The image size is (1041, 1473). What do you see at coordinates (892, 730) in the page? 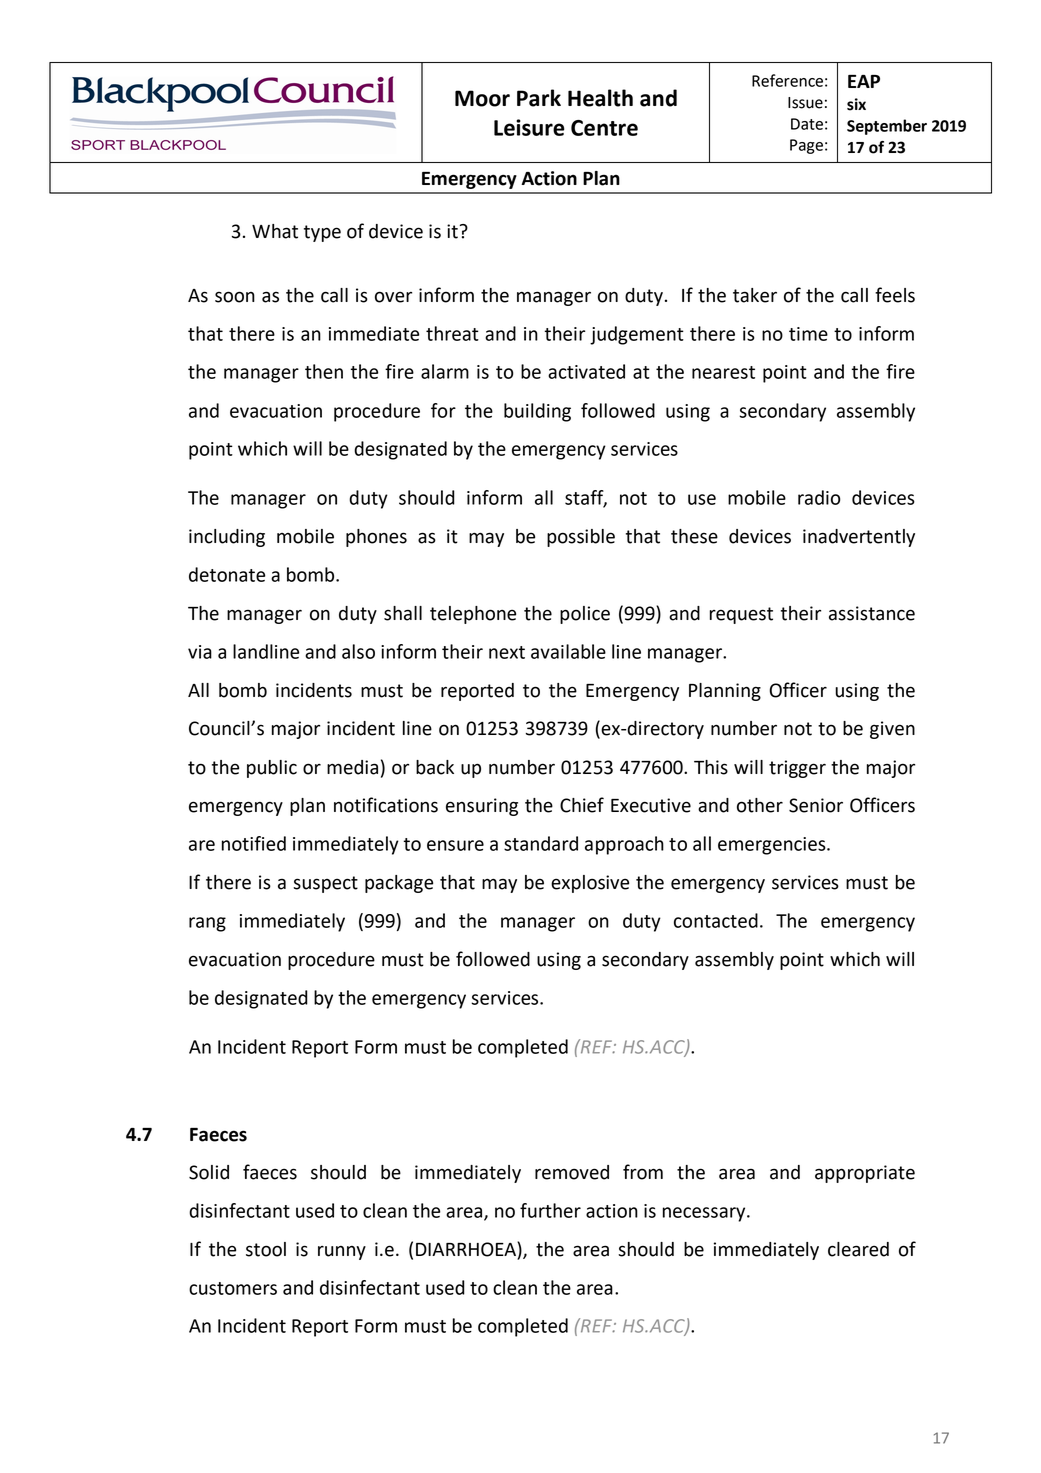
I see `given` at bounding box center [892, 730].
